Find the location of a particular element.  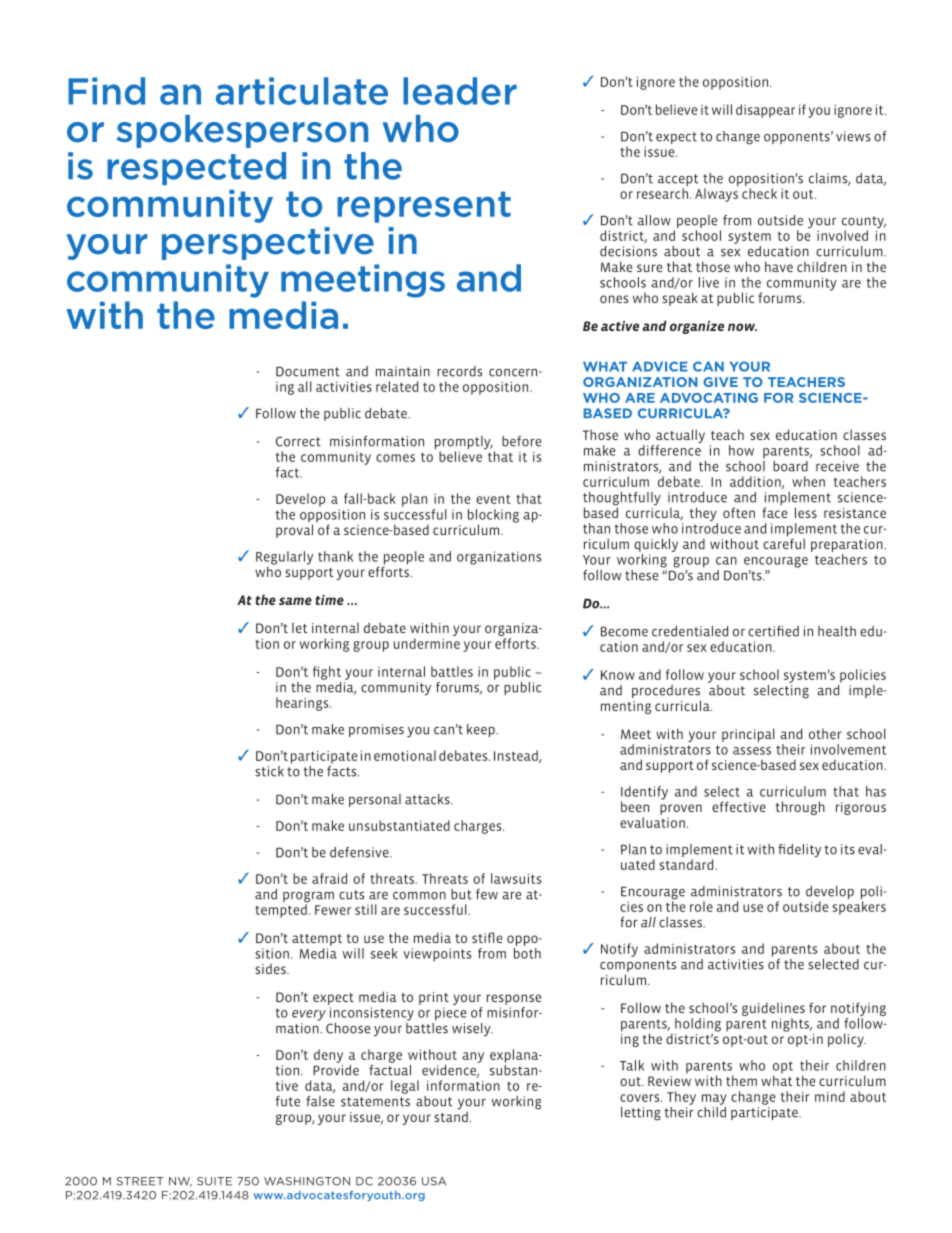

disappear is located at coordinates (765, 111).
